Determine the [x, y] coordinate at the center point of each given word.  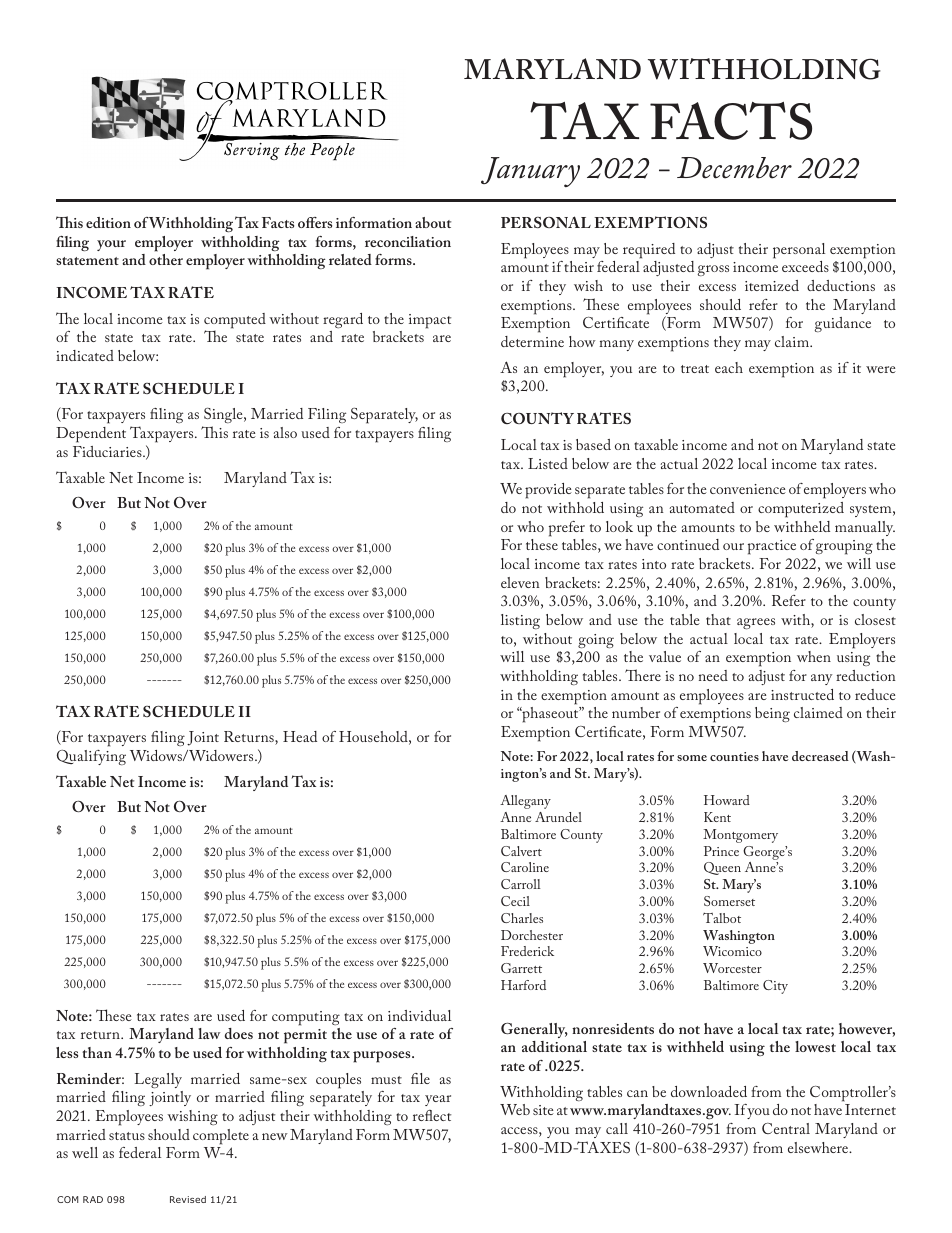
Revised [188, 1199]
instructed [802, 694]
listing [520, 621]
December [734, 168]
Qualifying [91, 757]
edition [108, 222]
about [433, 222]
